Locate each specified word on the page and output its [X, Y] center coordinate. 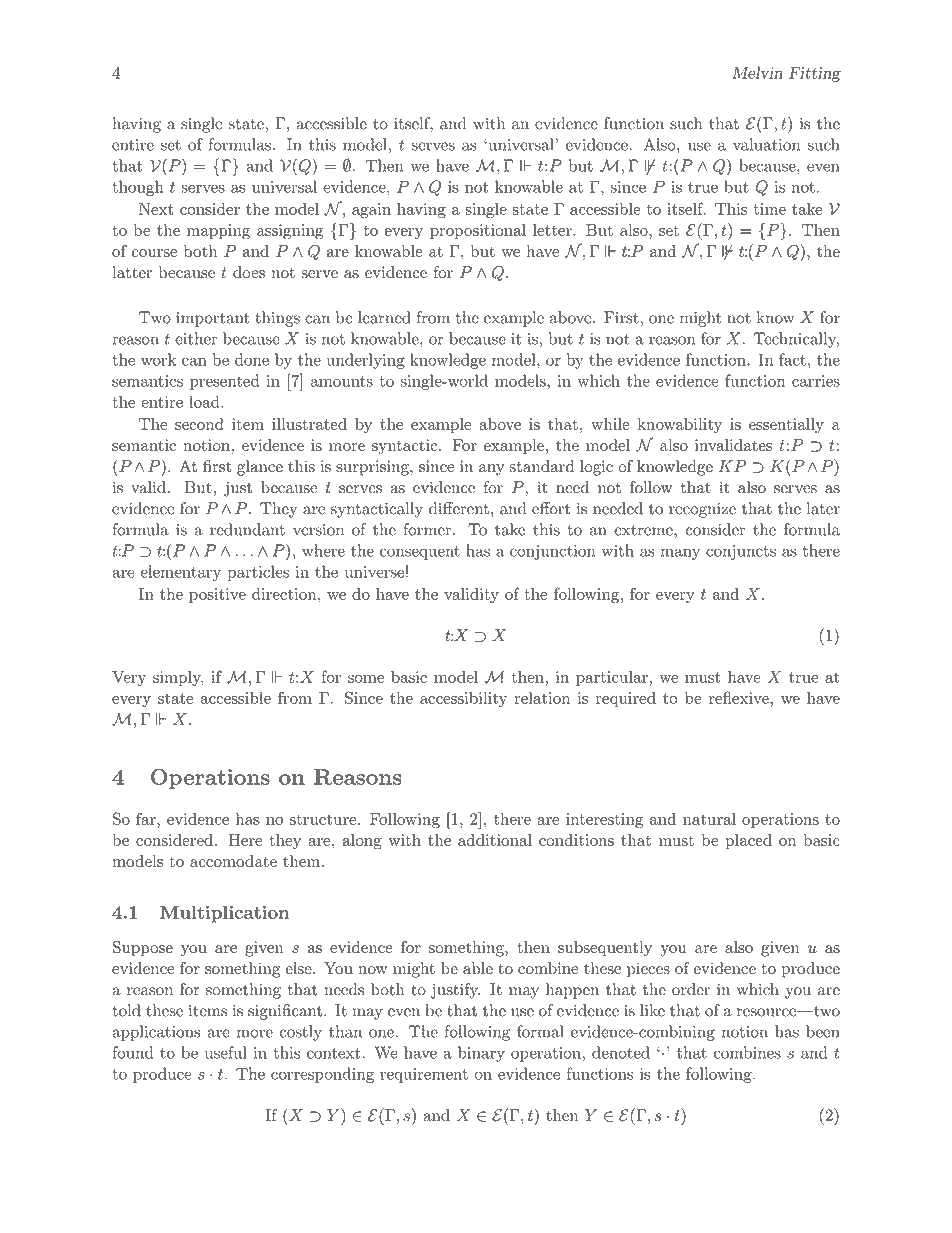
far [147, 818]
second [199, 424]
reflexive [740, 697]
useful [226, 1052]
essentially [786, 426]
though [138, 188]
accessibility [463, 699]
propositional [478, 231]
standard [542, 466]
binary [481, 1054]
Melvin [757, 72]
